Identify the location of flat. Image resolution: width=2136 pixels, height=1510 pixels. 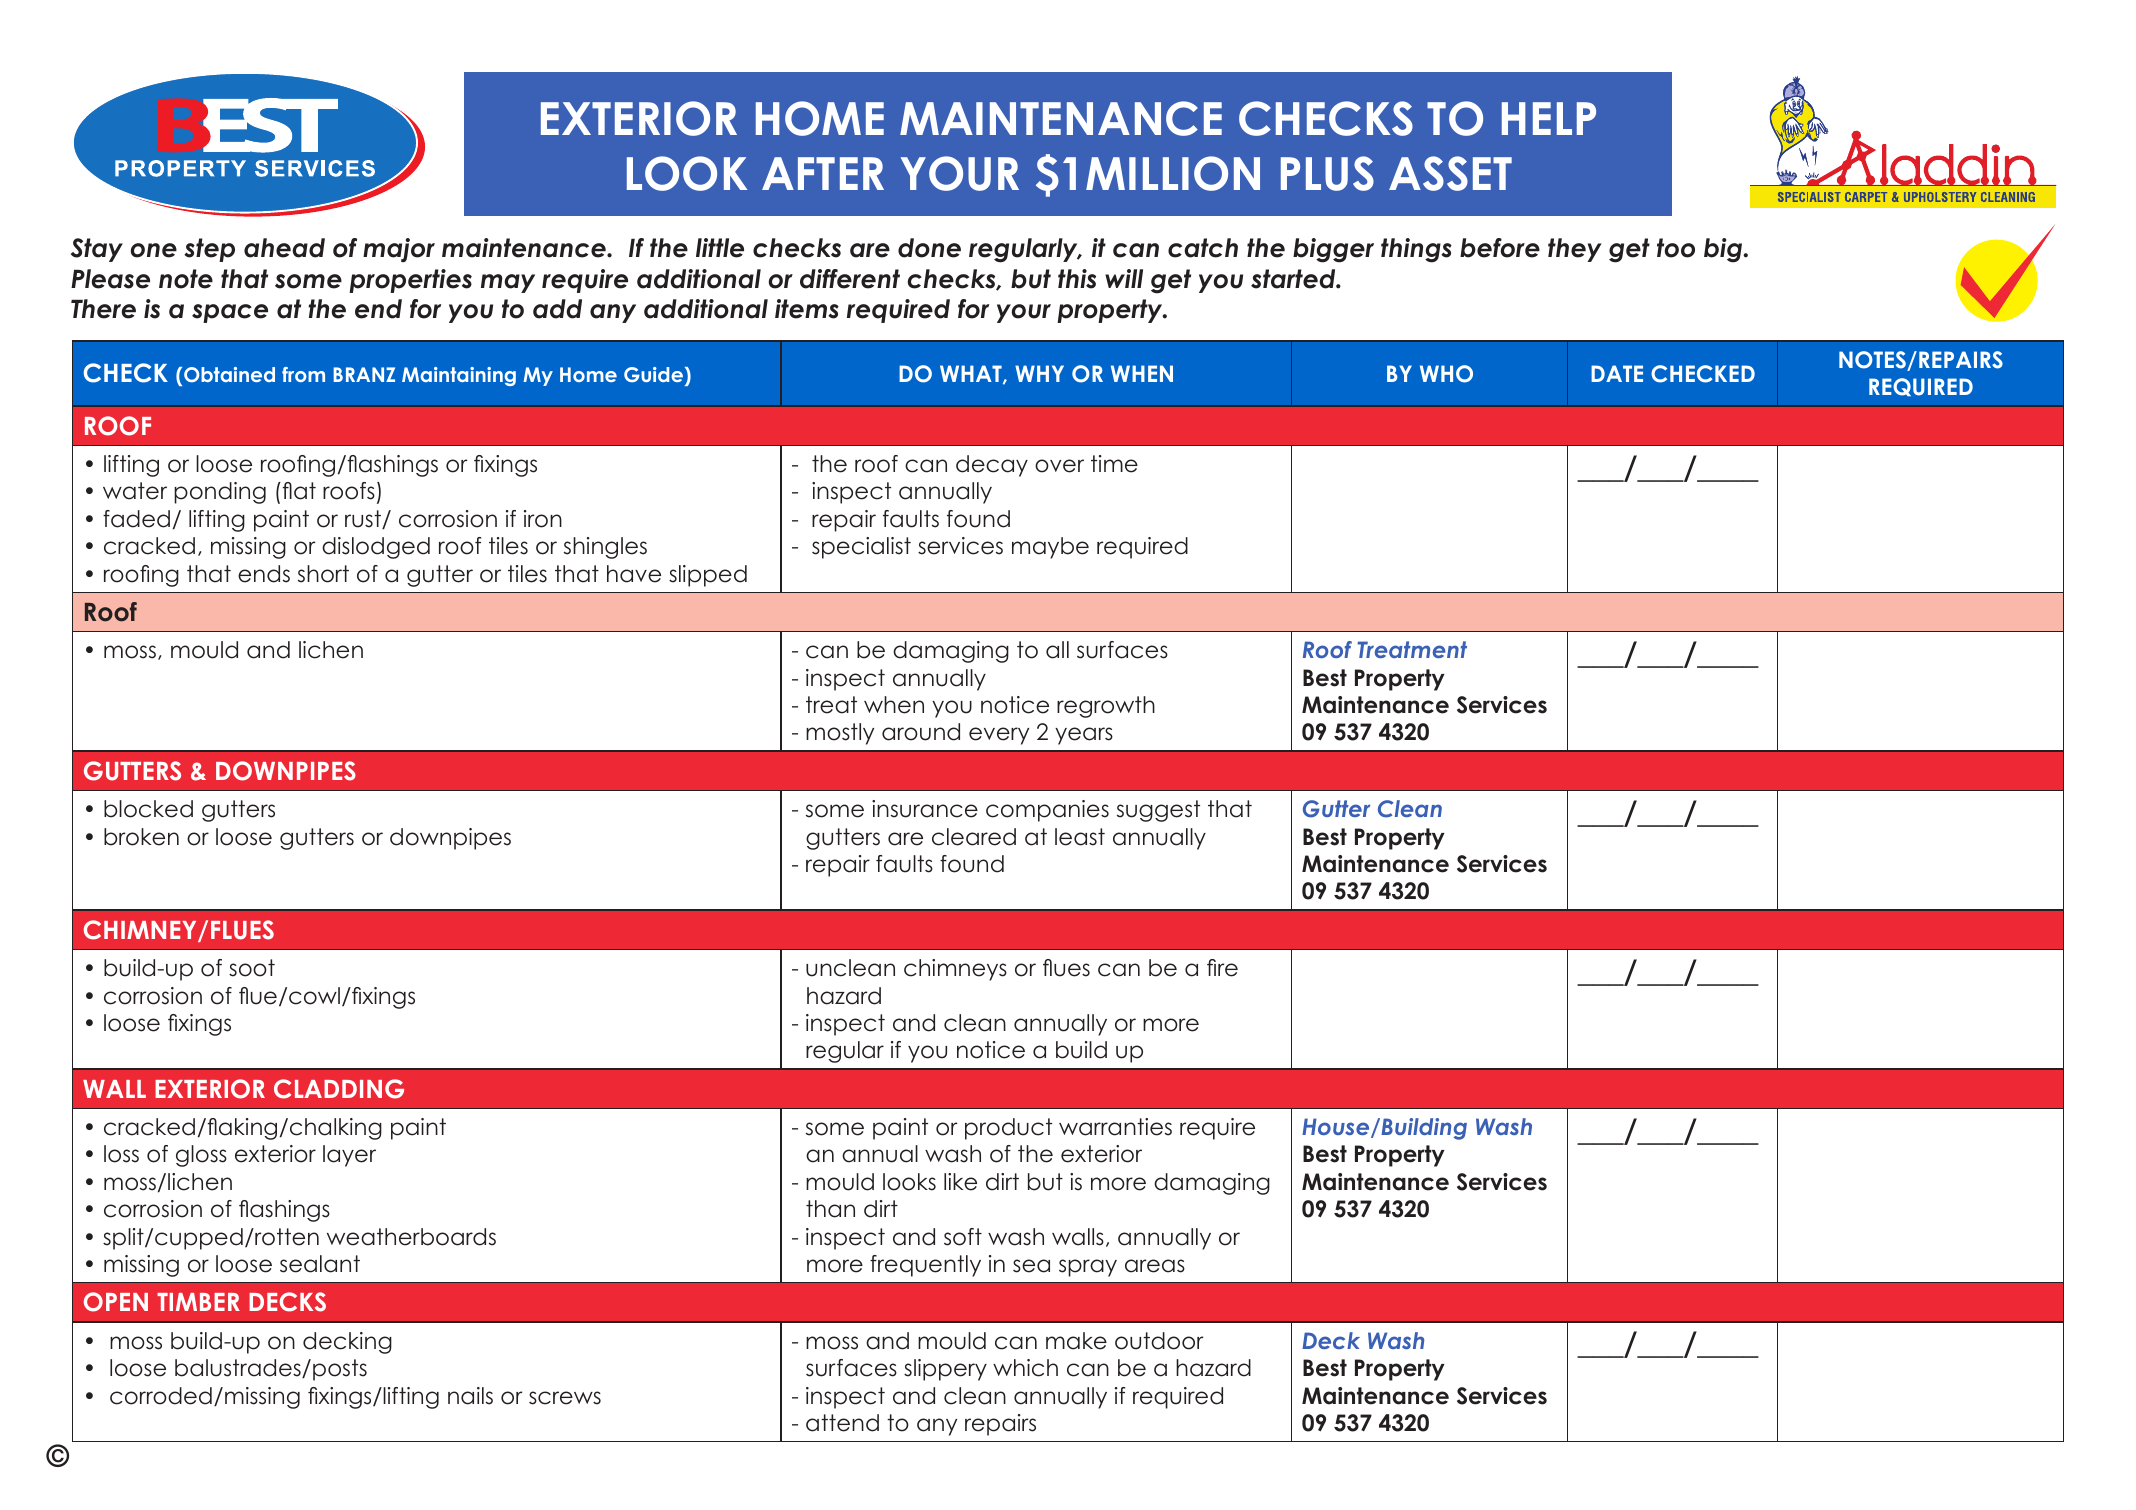
(298, 491).
